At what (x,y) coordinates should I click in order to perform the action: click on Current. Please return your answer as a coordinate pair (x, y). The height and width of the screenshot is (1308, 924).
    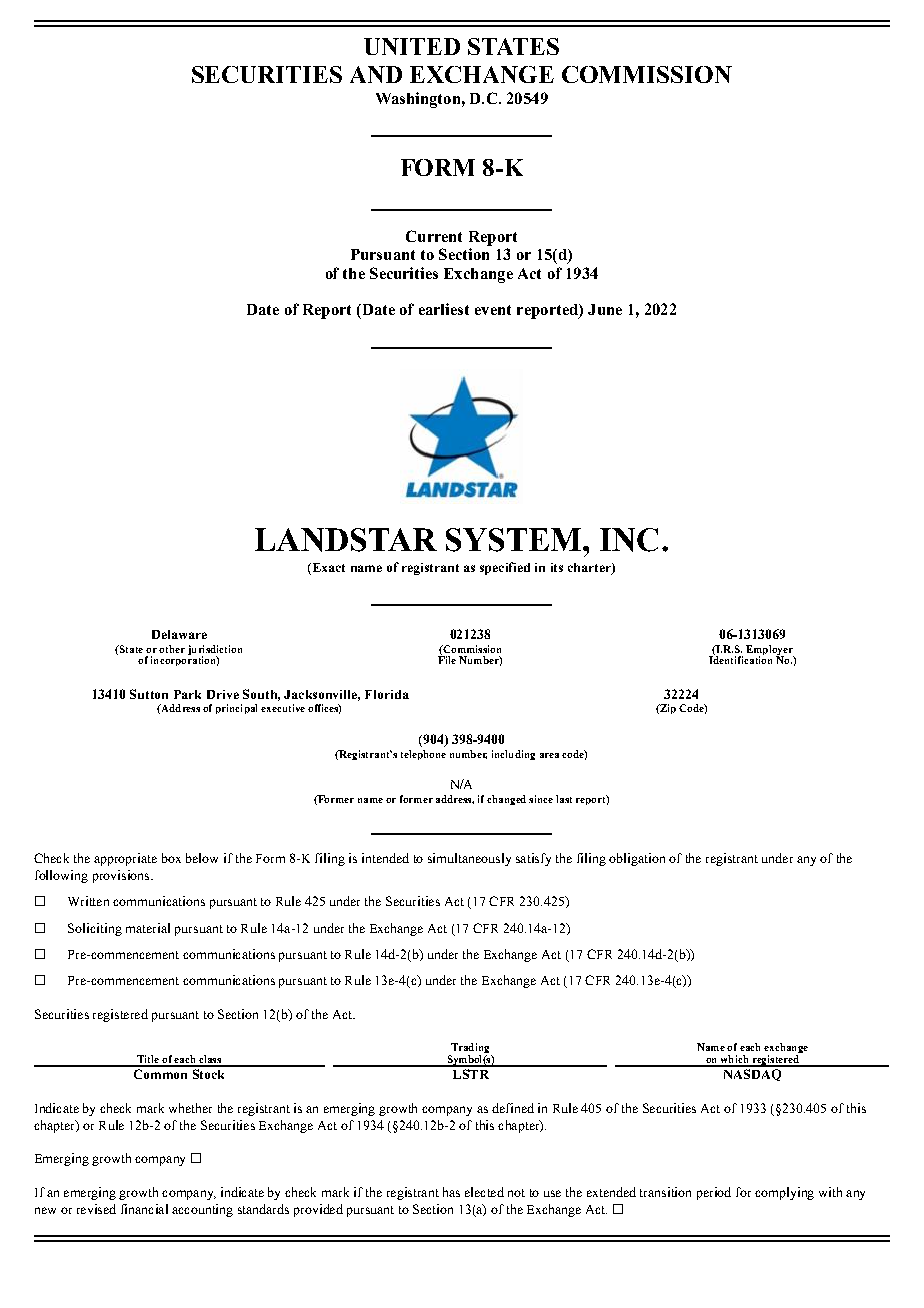
    Looking at the image, I should click on (434, 236).
